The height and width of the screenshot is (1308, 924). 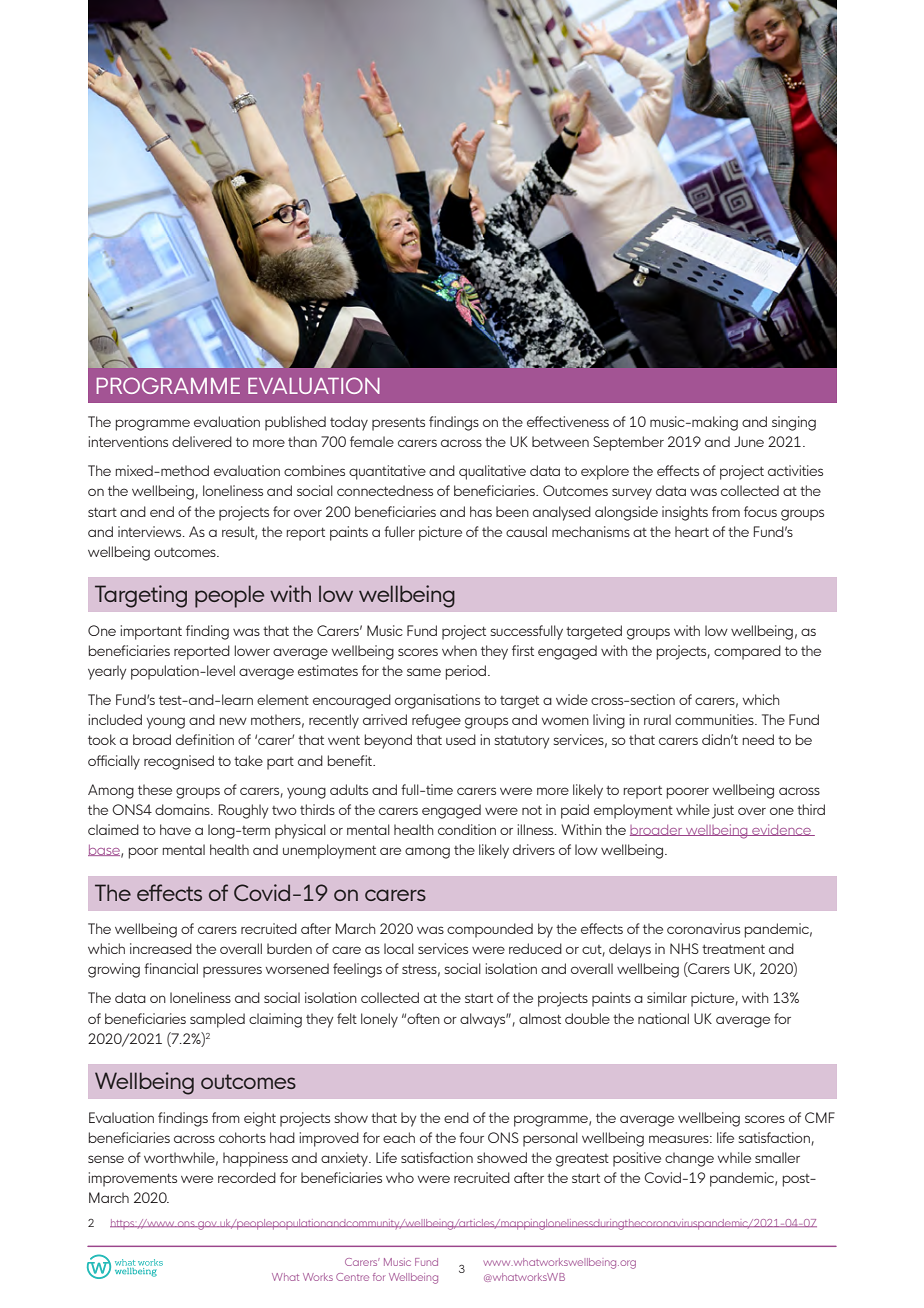 I want to click on qualitative, so click(x=492, y=472).
